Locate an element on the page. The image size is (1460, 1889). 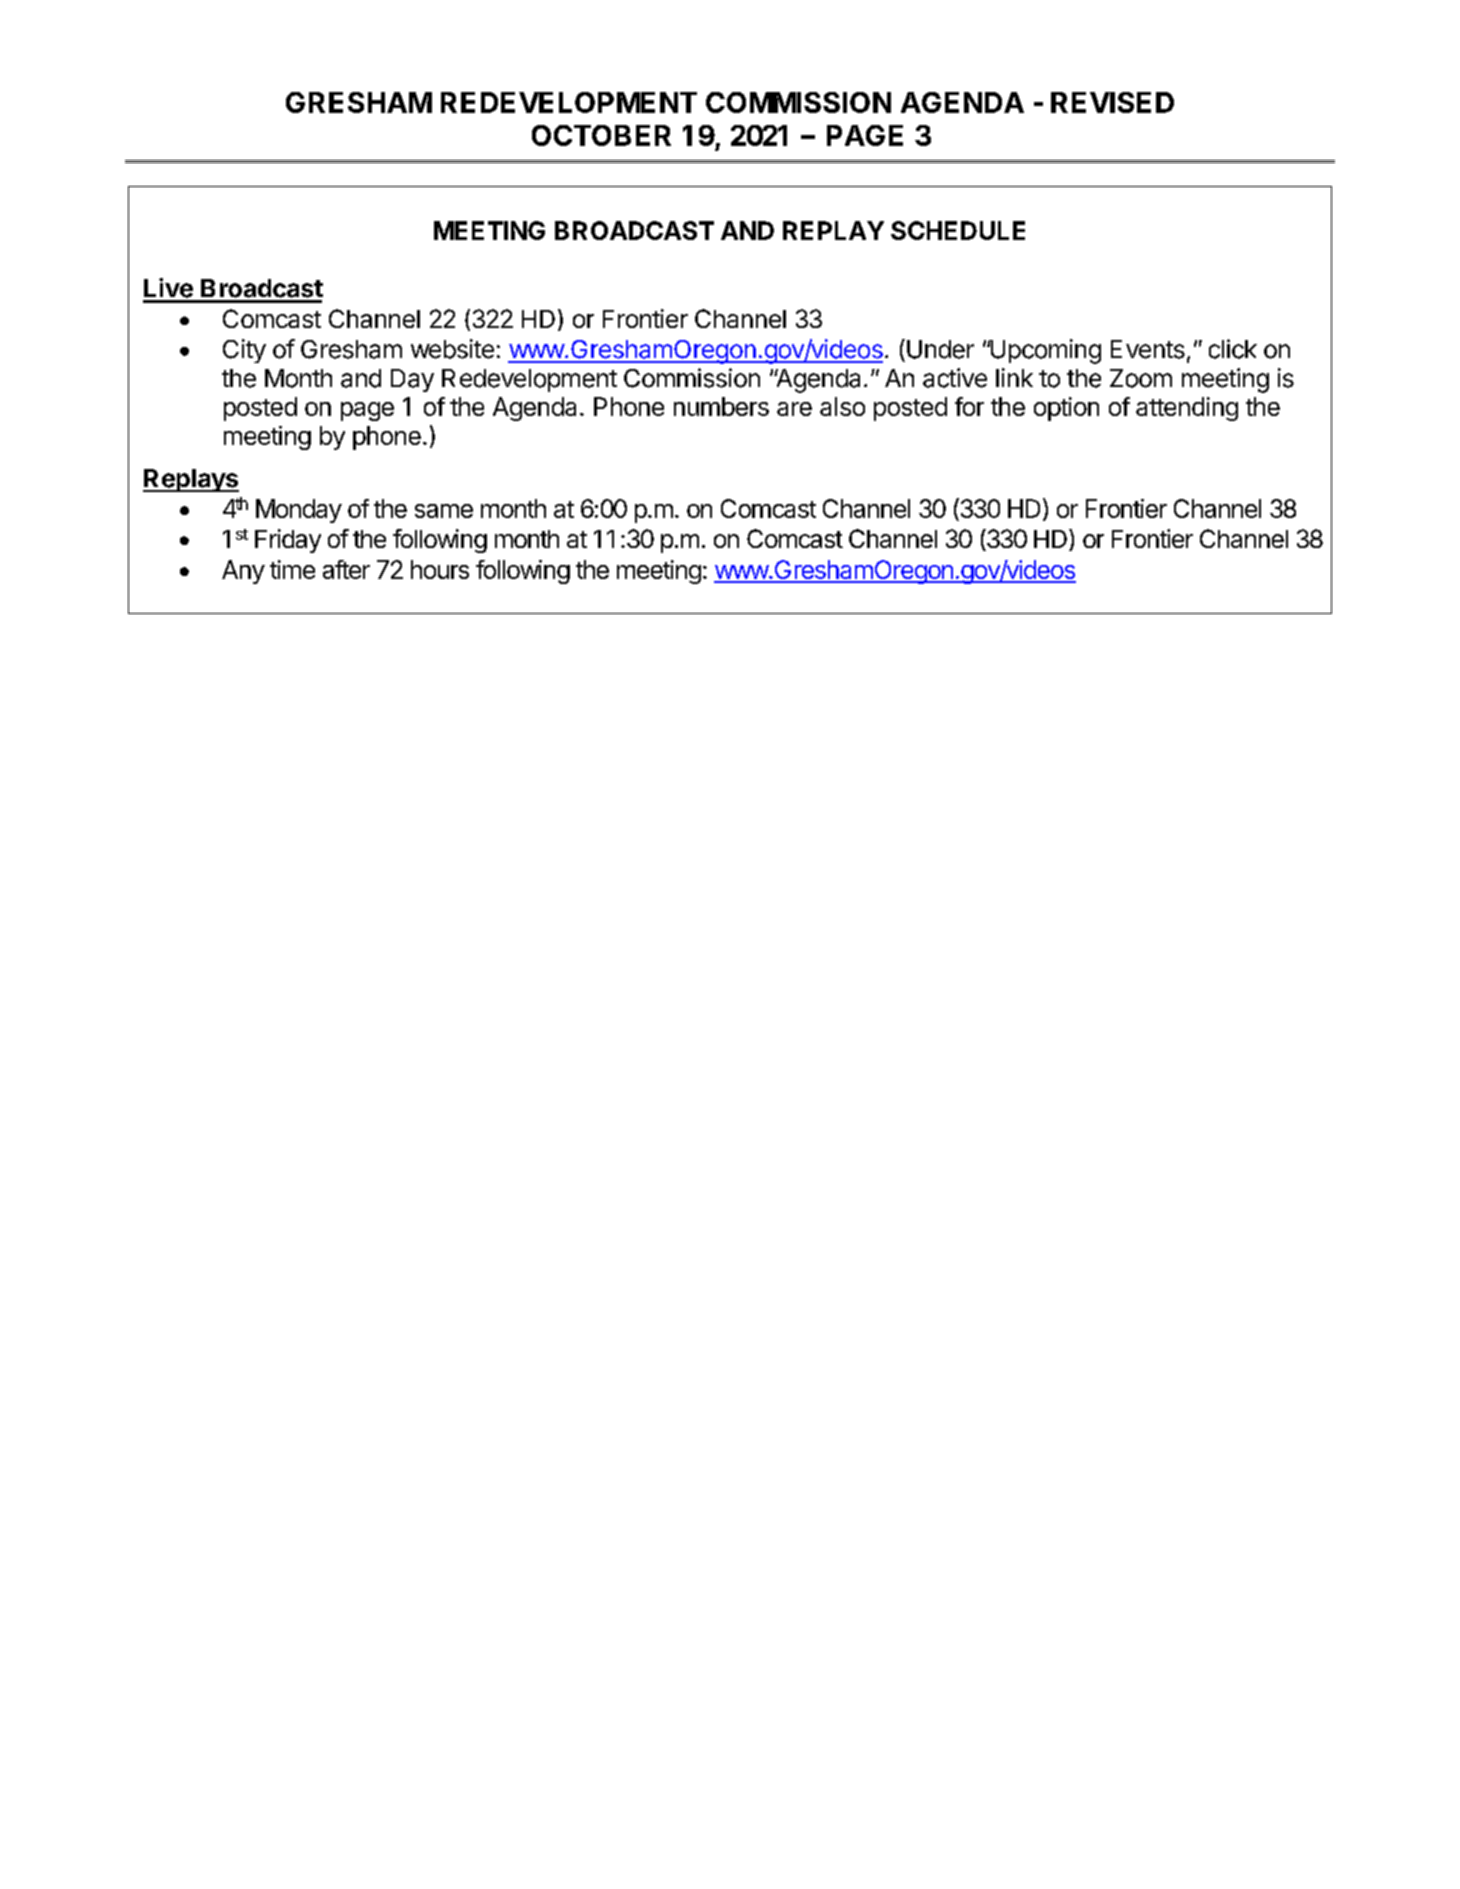
Events is located at coordinates (1148, 349).
